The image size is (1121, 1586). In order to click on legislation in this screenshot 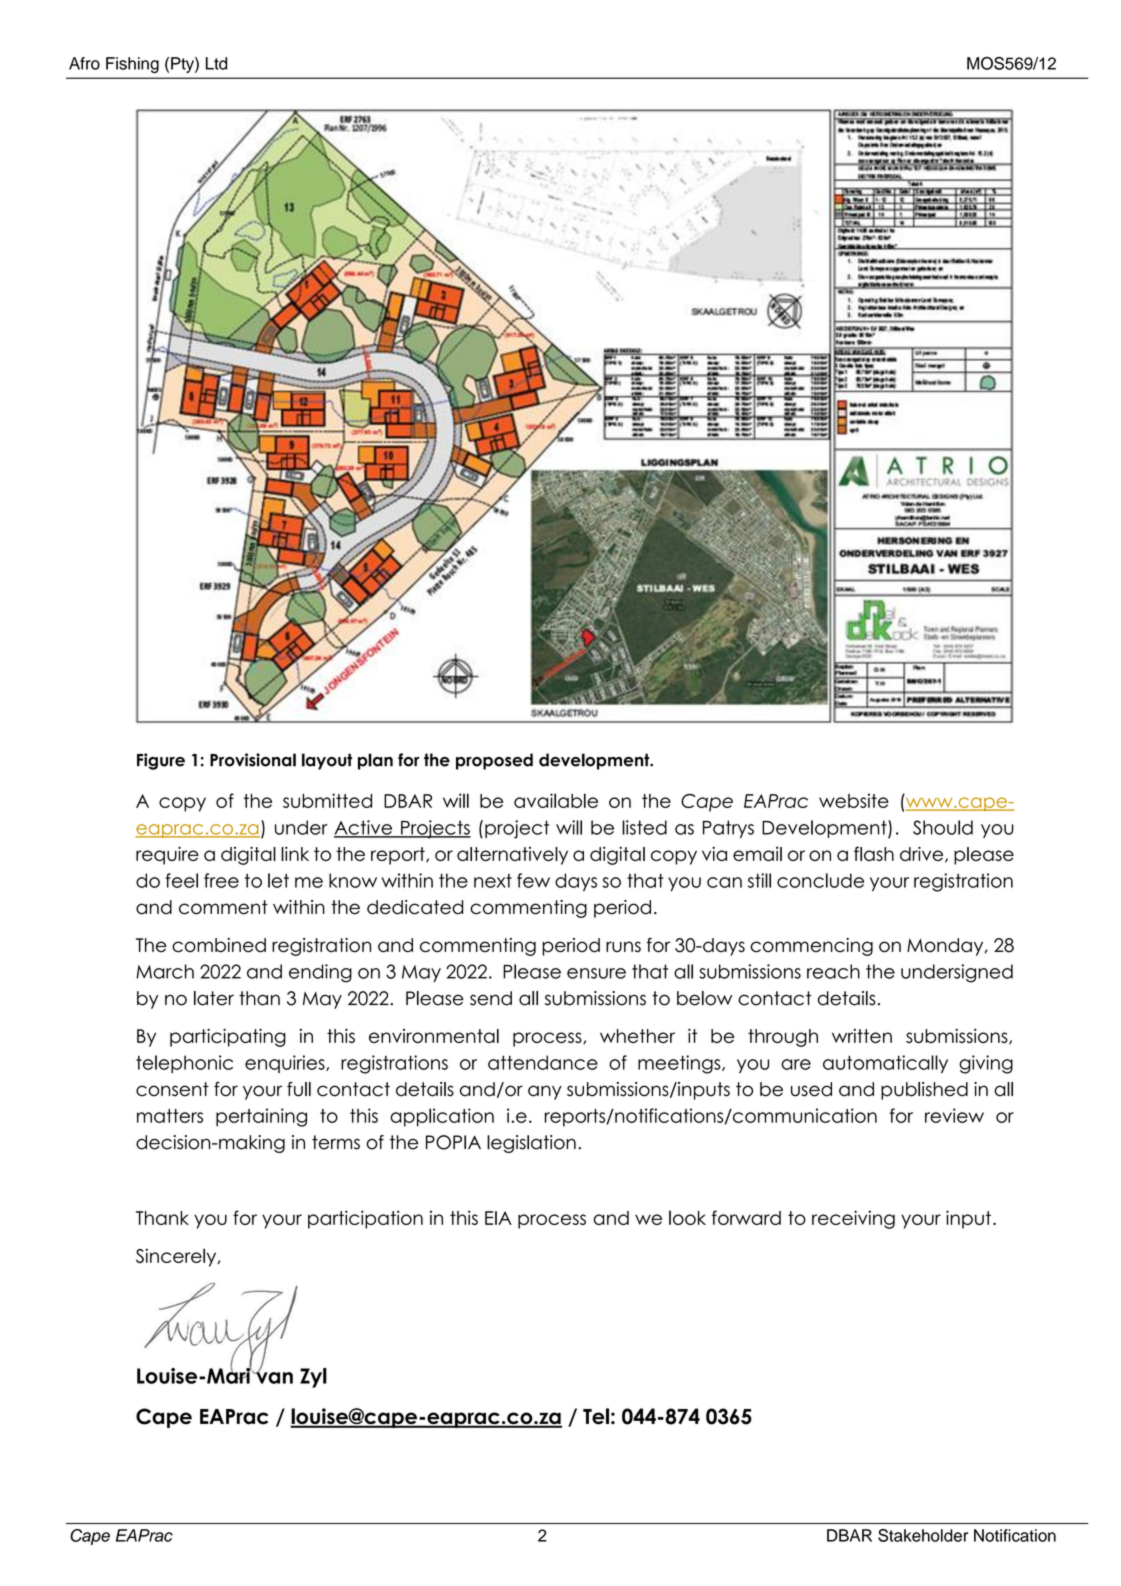, I will do `click(531, 1144)`.
